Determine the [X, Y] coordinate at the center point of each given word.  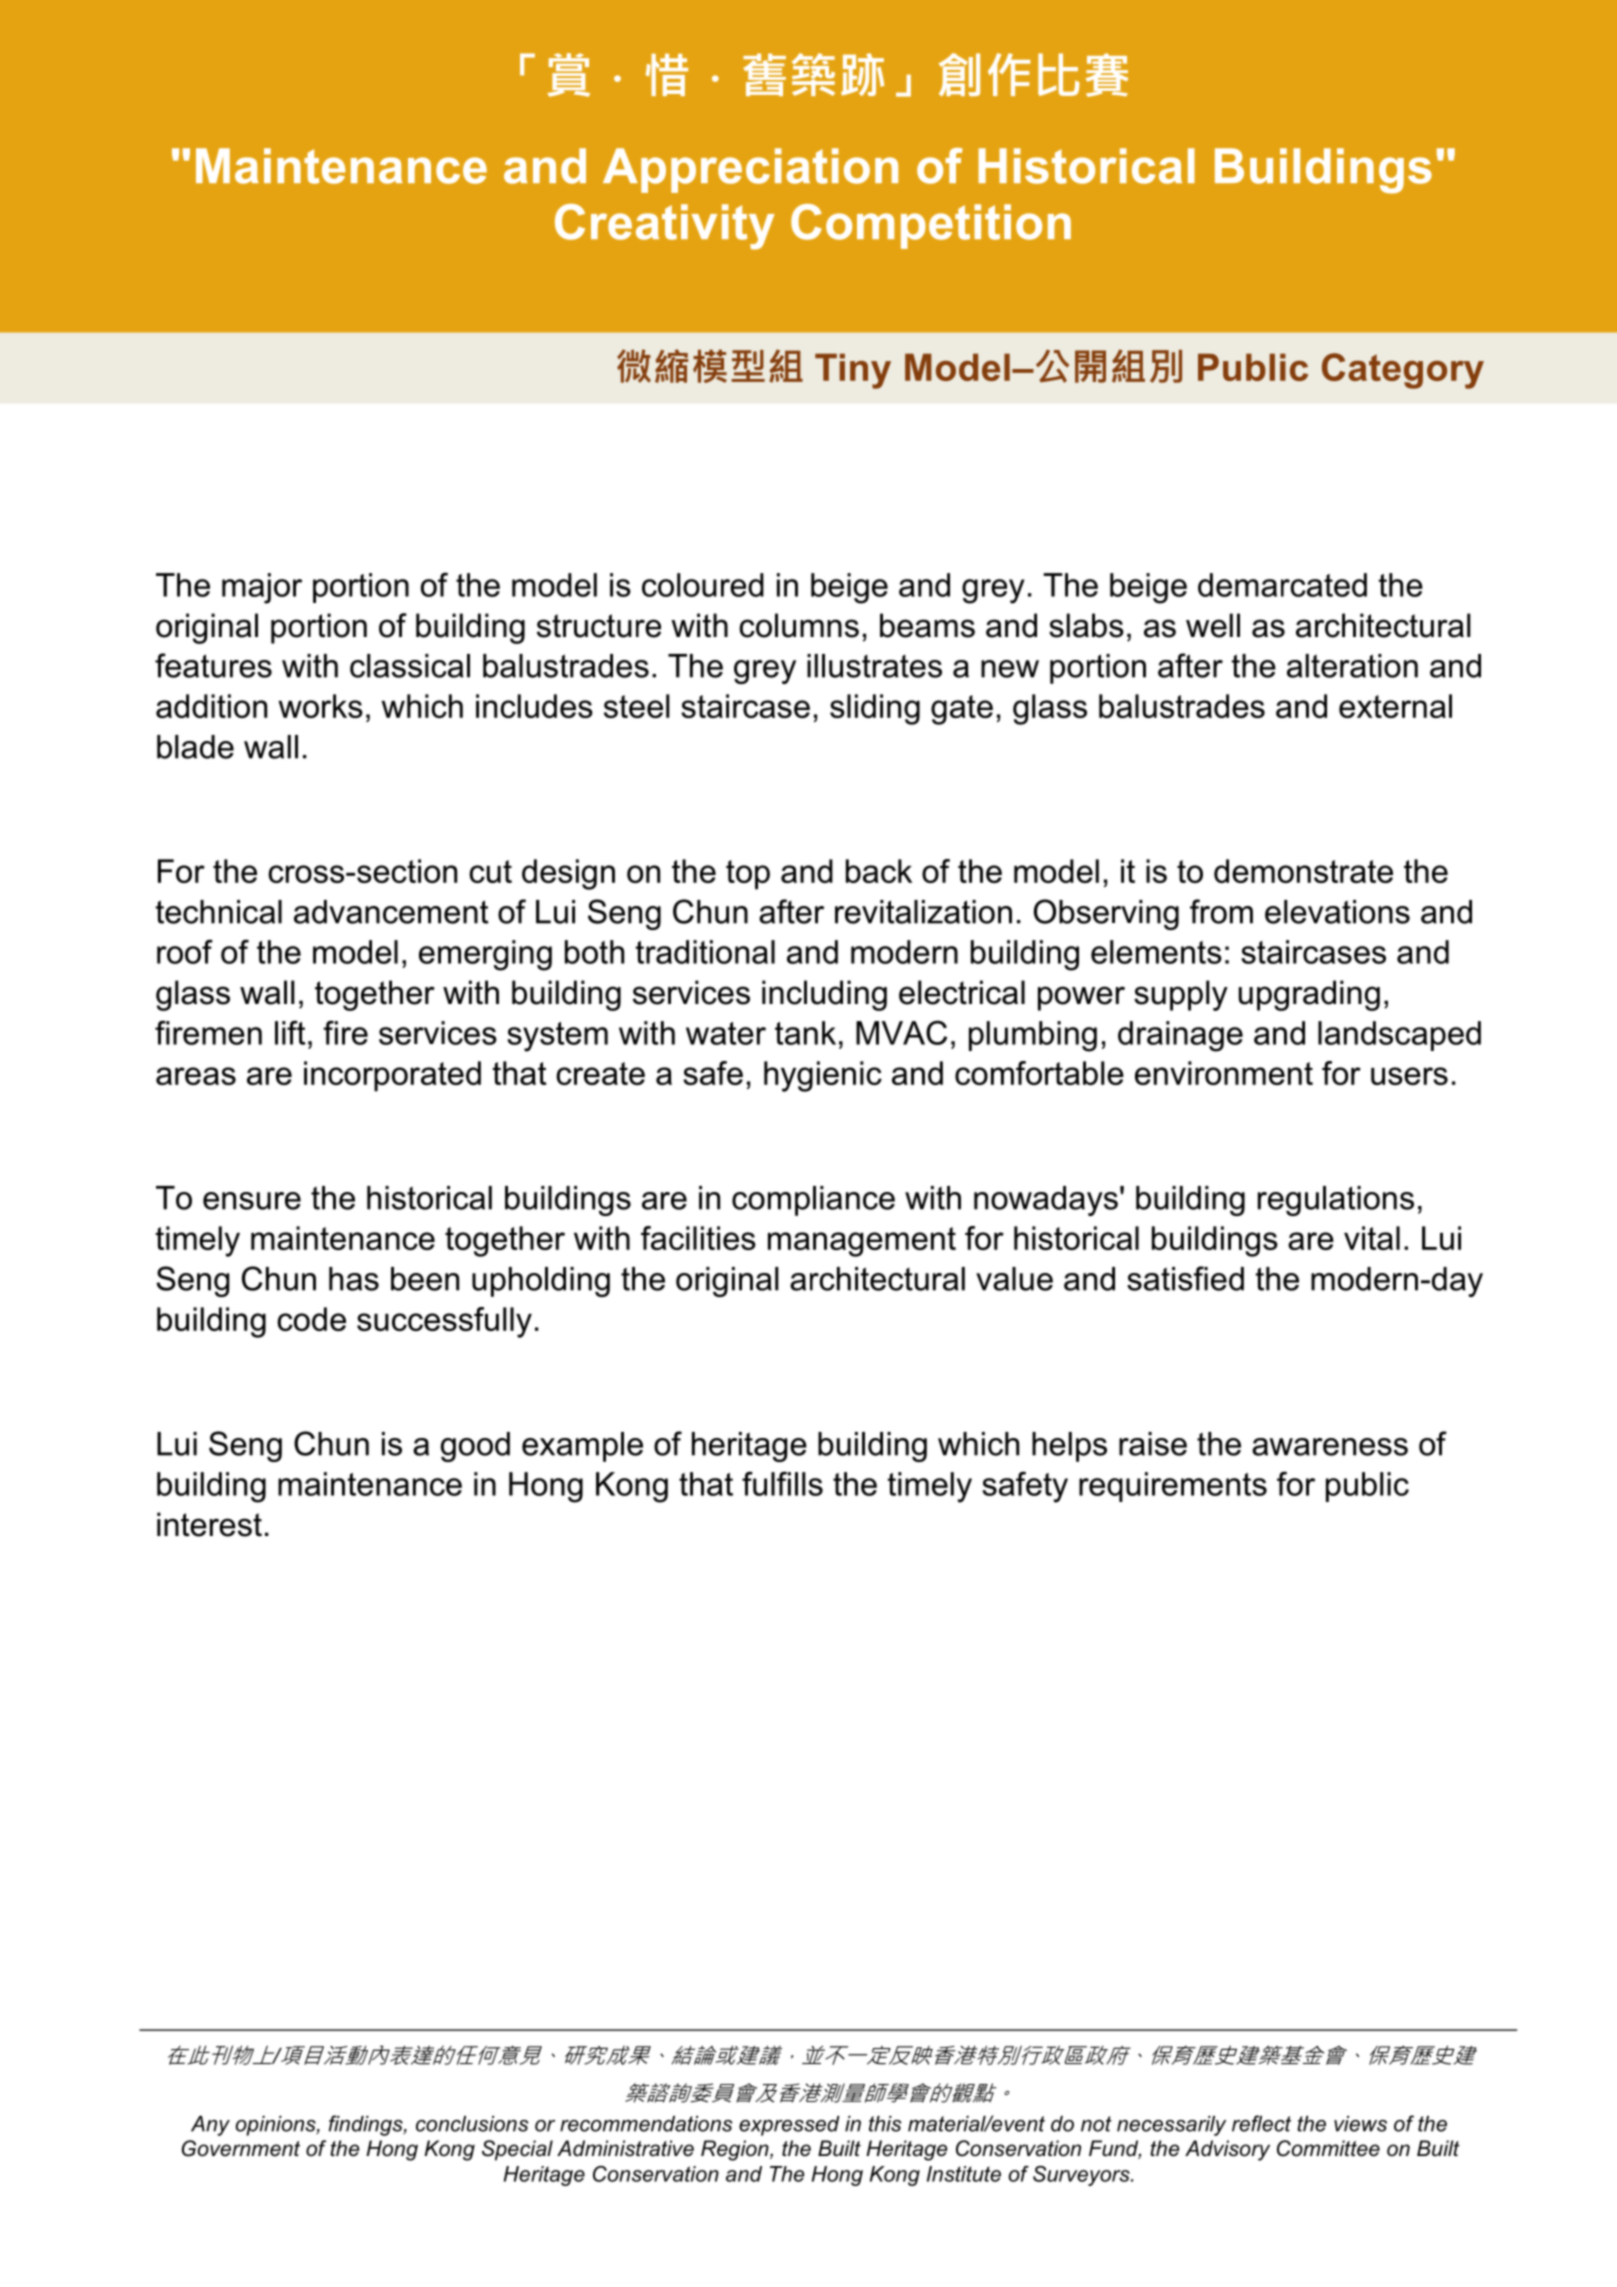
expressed [789, 2126]
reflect [1261, 2123]
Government [241, 2148]
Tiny [853, 371]
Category [1403, 371]
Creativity [665, 227]
